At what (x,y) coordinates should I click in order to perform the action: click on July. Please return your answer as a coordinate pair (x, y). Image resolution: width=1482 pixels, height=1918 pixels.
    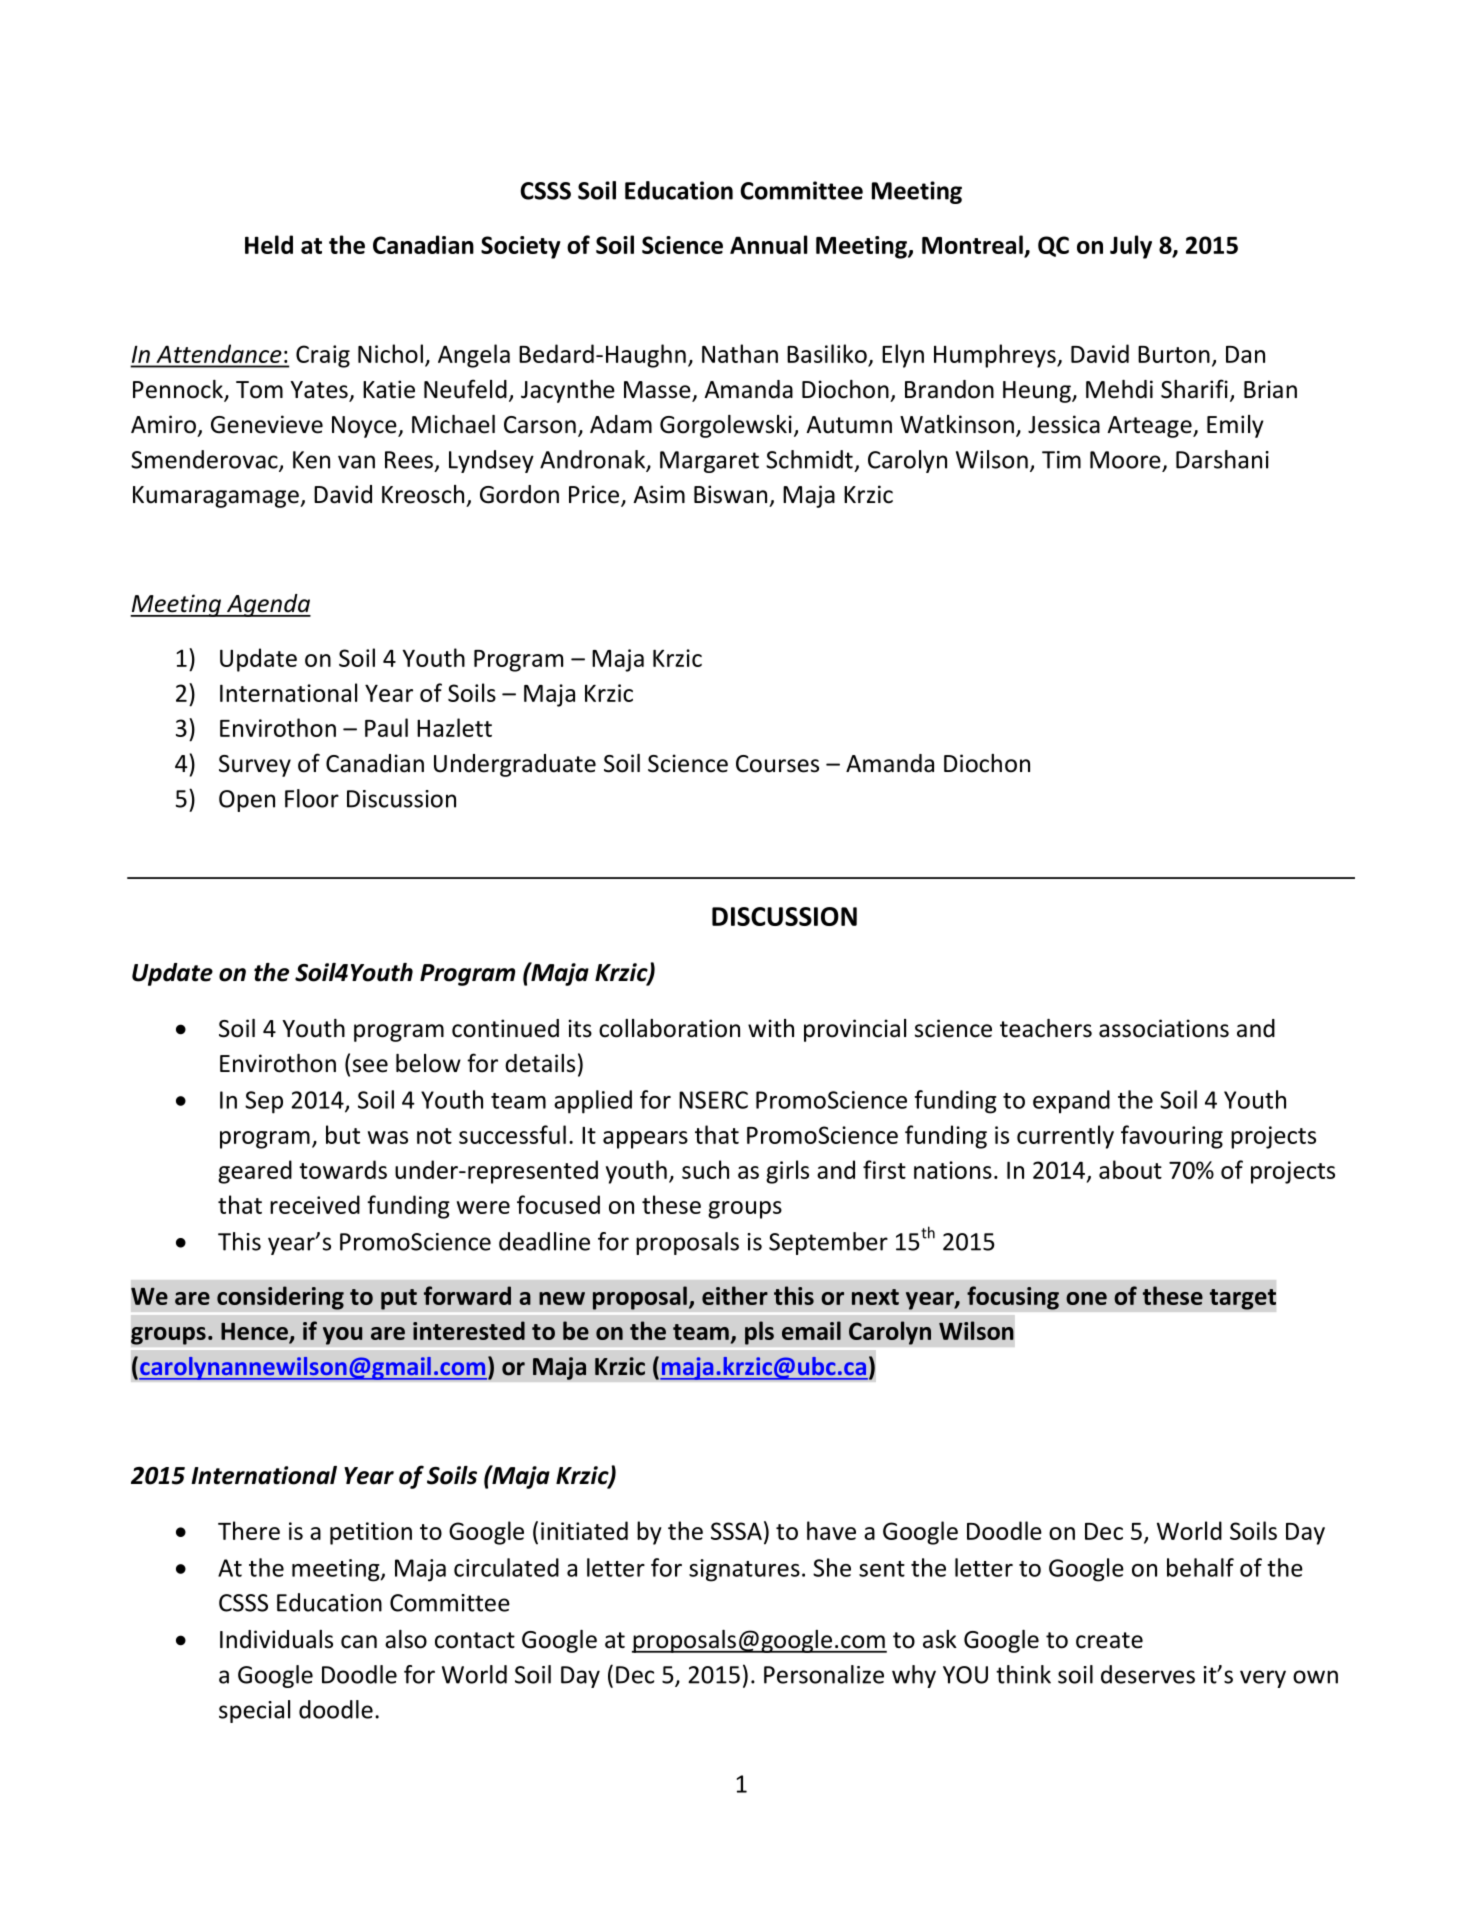
    Looking at the image, I should click on (1131, 247).
